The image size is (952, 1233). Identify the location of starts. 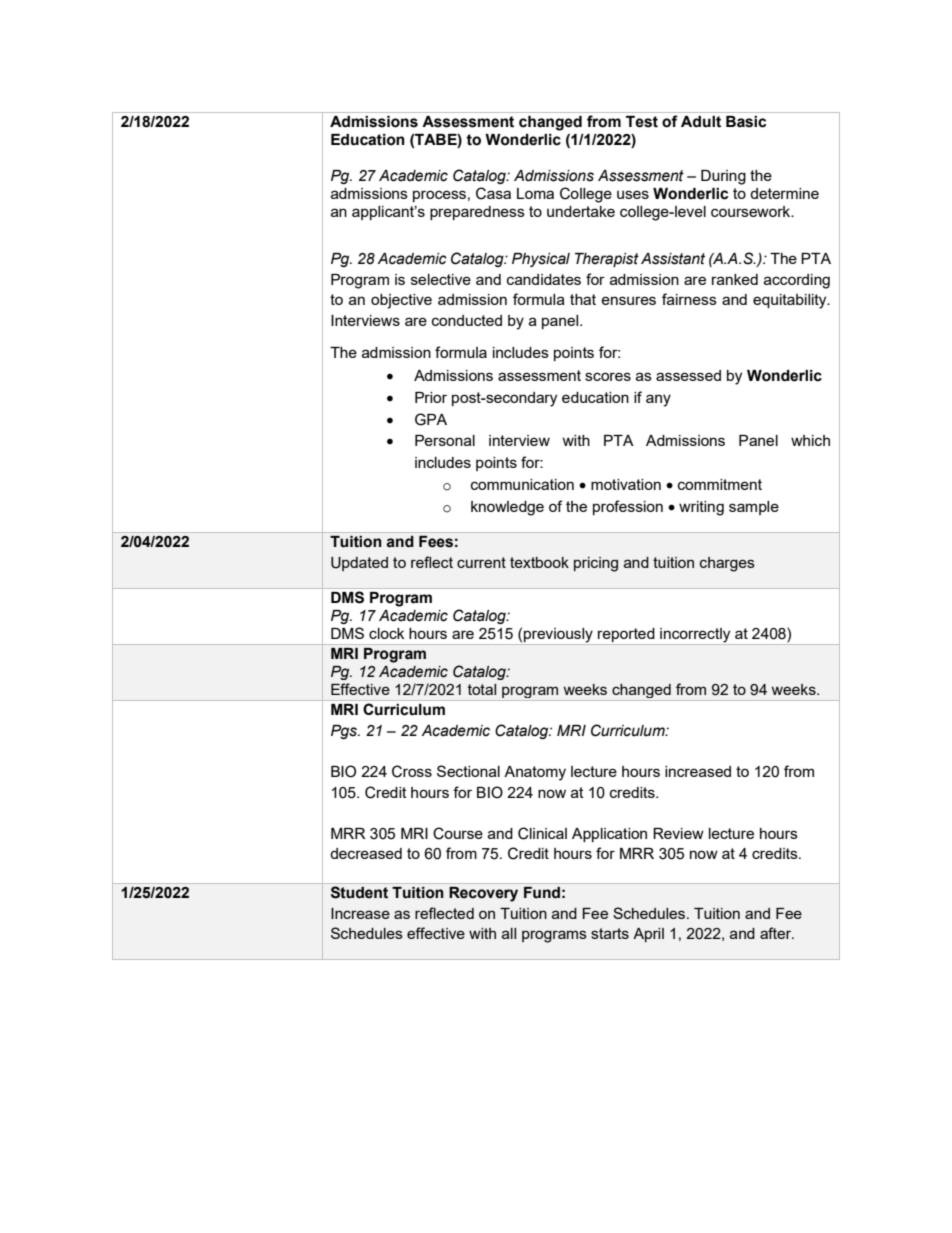
(610, 933).
